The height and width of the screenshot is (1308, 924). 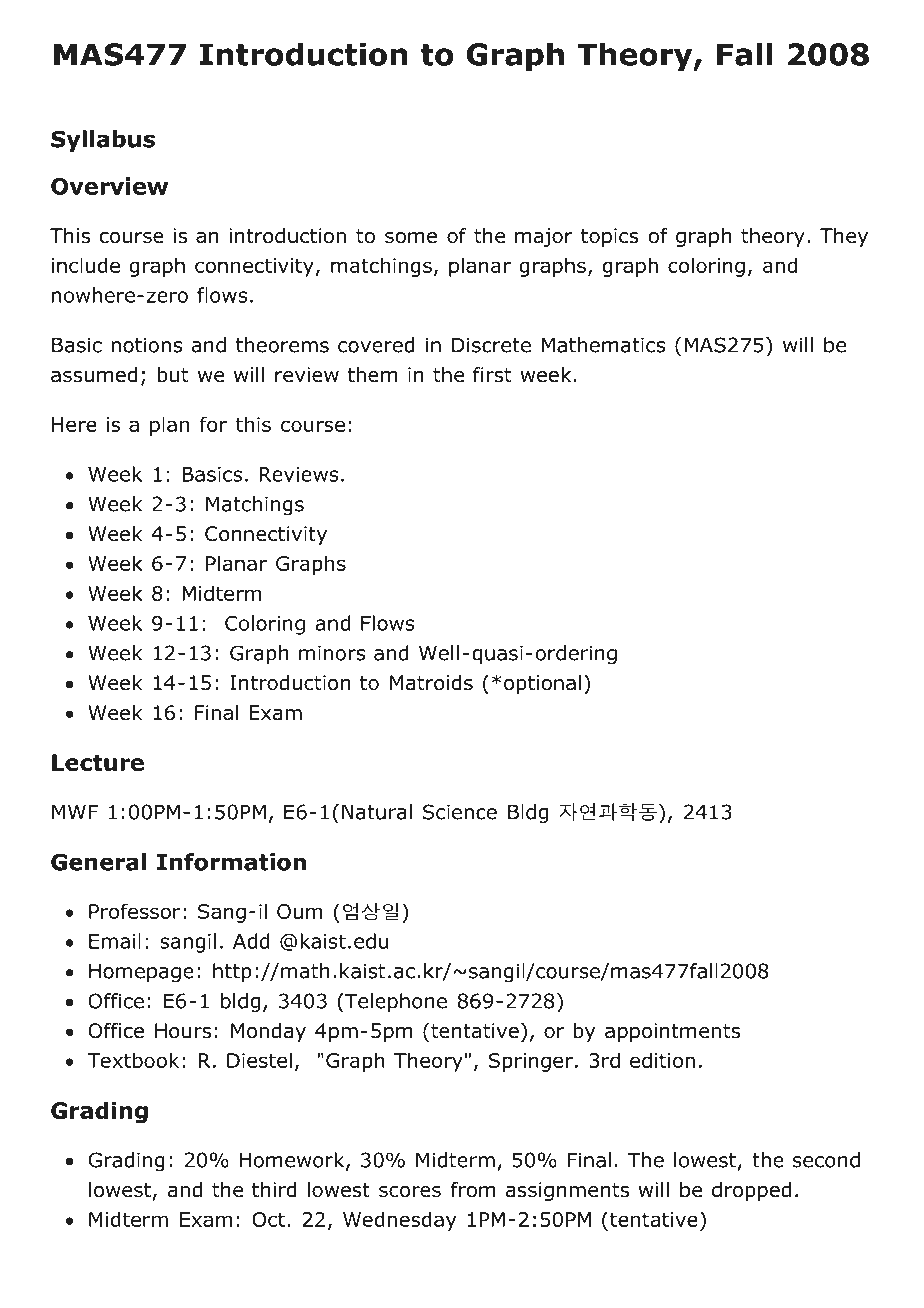 I want to click on Discrete, so click(x=491, y=345).
